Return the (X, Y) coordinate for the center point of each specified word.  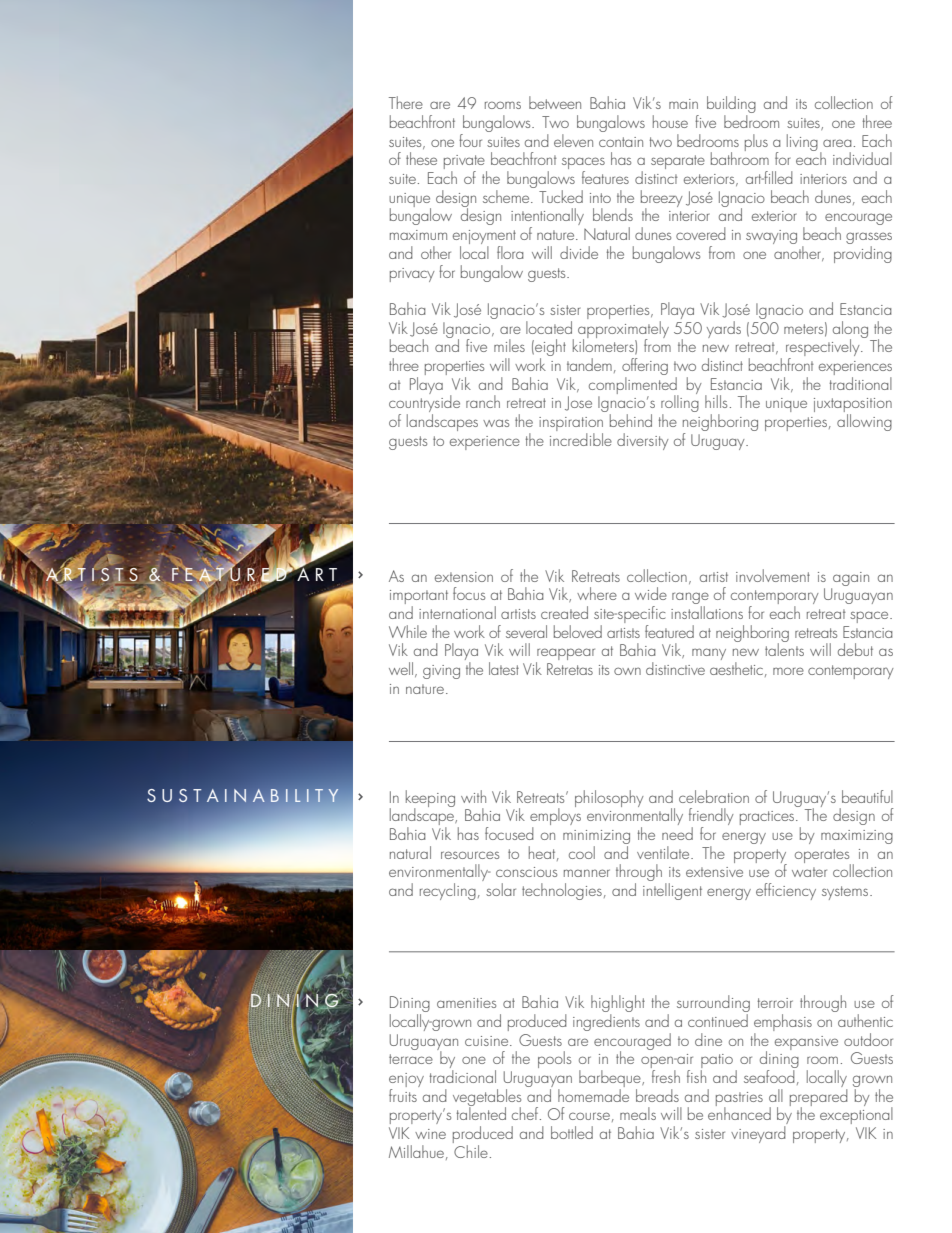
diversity (643, 441)
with (473, 796)
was (496, 423)
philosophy (609, 798)
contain (621, 142)
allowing (864, 422)
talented (481, 1112)
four (470, 140)
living (802, 142)
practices (768, 818)
